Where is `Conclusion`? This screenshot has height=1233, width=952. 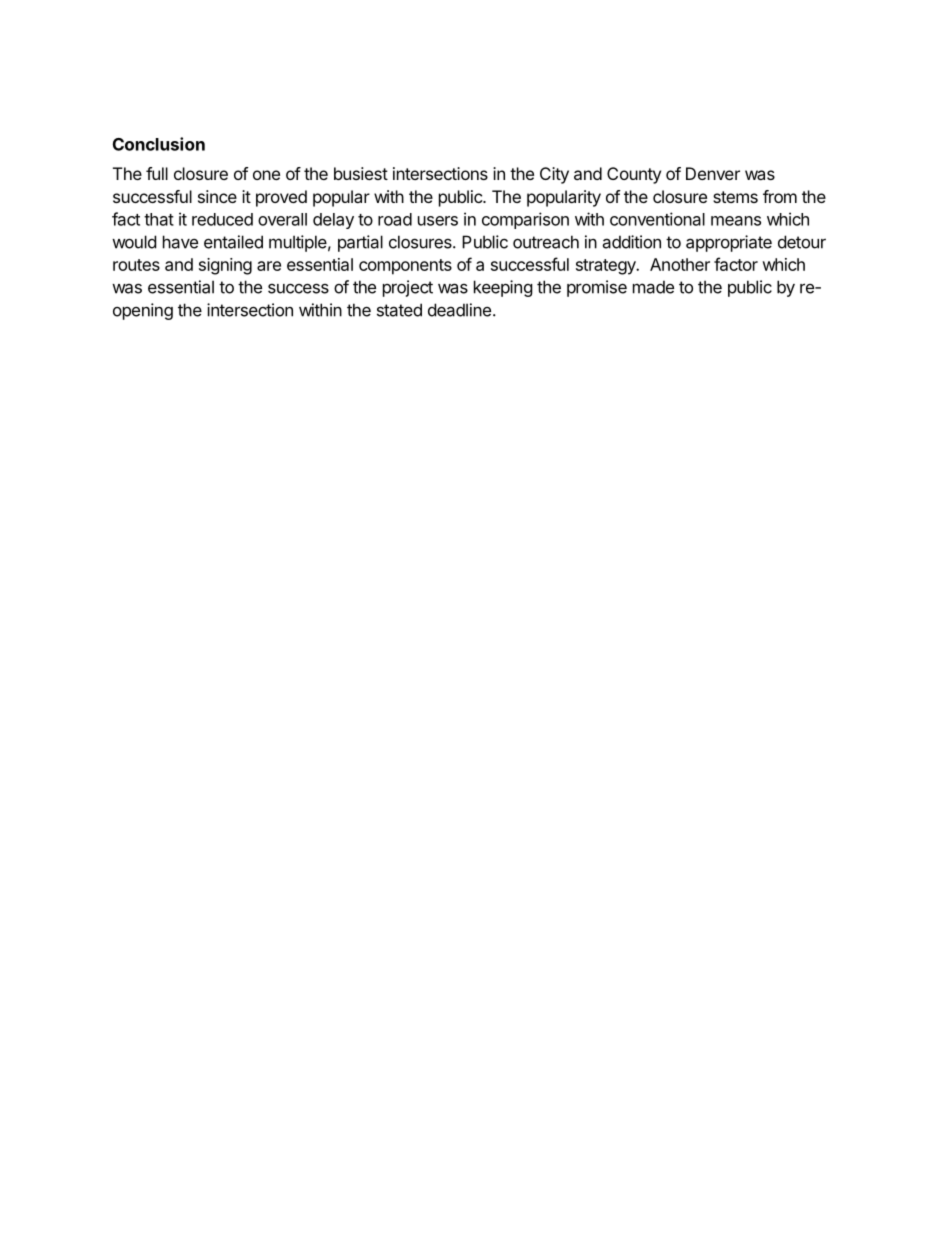
Conclusion is located at coordinates (159, 144).
